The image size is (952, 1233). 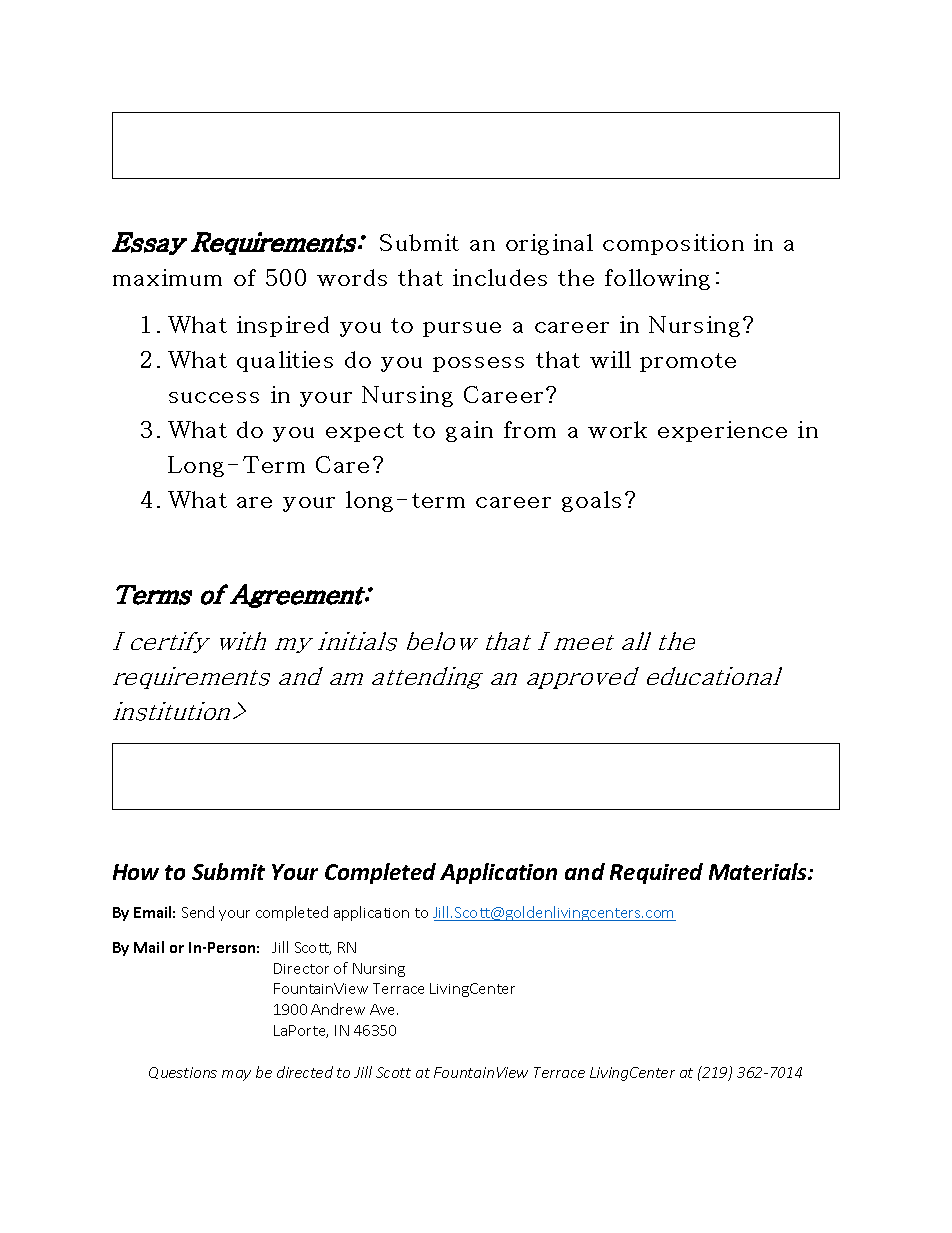 What do you see at coordinates (338, 1009) in the page?
I see `Andrew` at bounding box center [338, 1009].
